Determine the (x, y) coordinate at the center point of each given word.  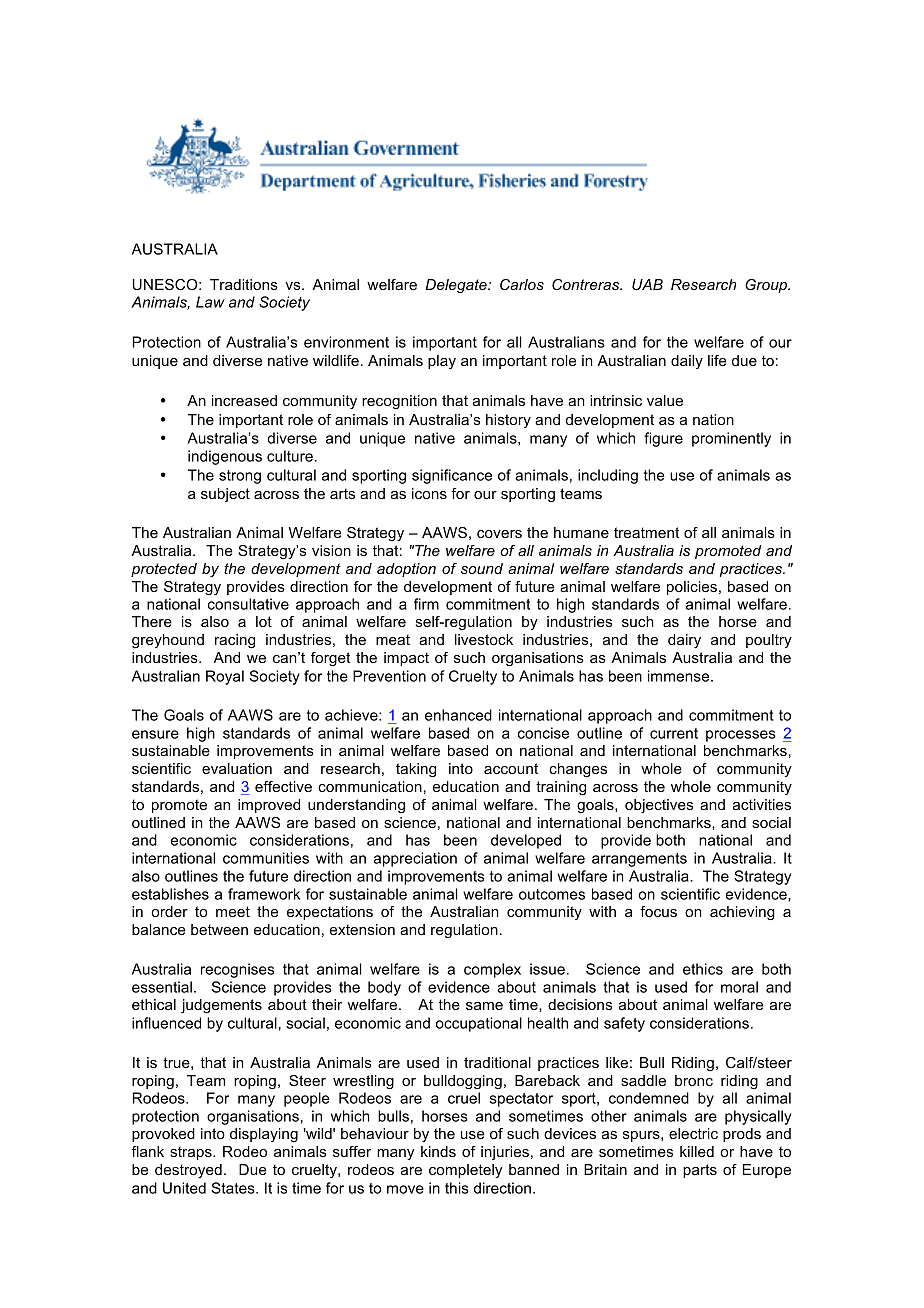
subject (225, 495)
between (219, 929)
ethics (703, 969)
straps (192, 1153)
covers (499, 534)
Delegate (457, 286)
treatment (646, 532)
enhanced (458, 715)
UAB (647, 284)
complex (492, 970)
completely (466, 1171)
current (674, 733)
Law (210, 302)
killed (697, 1151)
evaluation (237, 768)
